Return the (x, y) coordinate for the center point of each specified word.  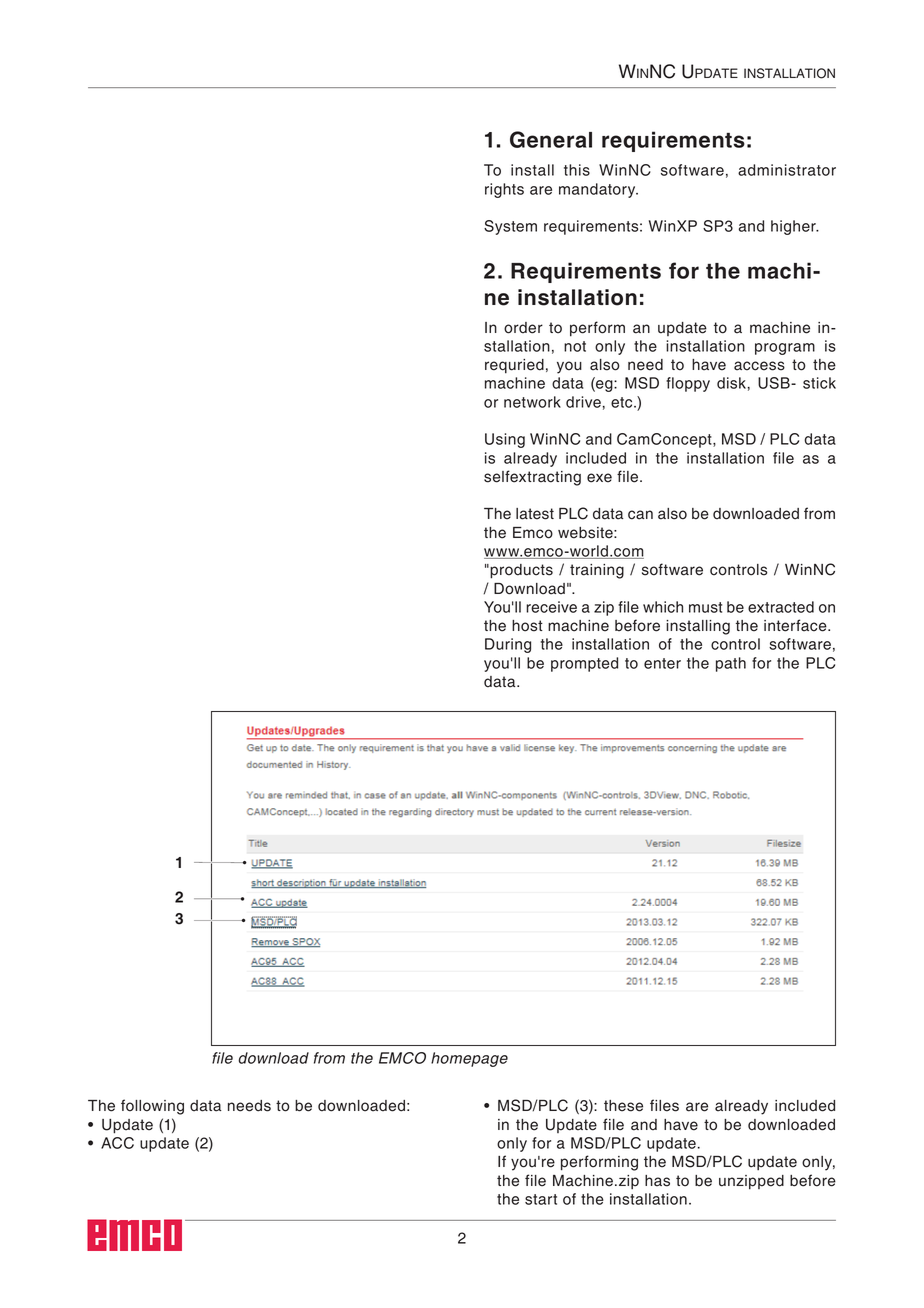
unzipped (751, 1182)
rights (504, 190)
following (152, 1107)
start (541, 1199)
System (510, 227)
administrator (787, 170)
